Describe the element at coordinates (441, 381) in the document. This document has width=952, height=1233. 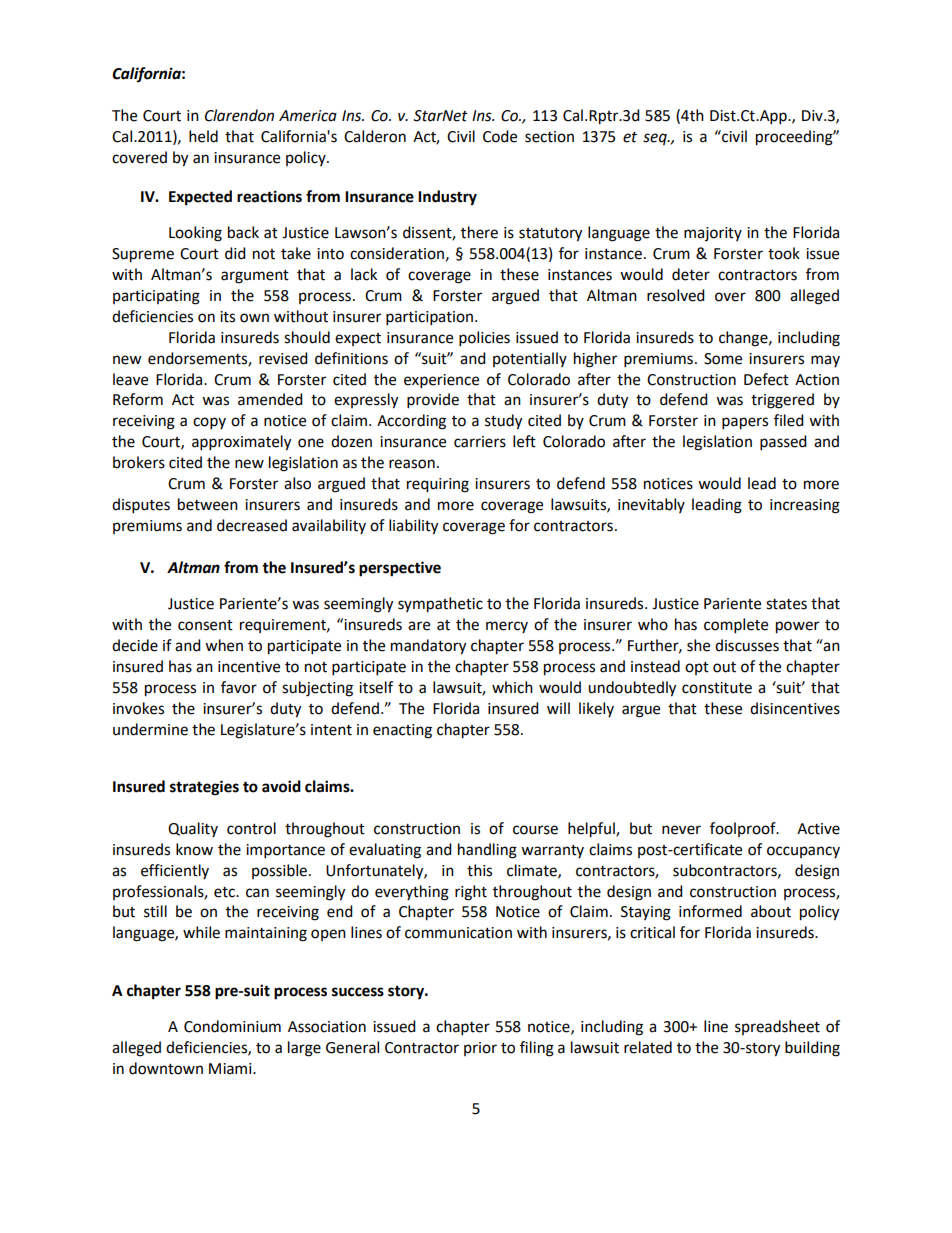
I see `experience` at that location.
